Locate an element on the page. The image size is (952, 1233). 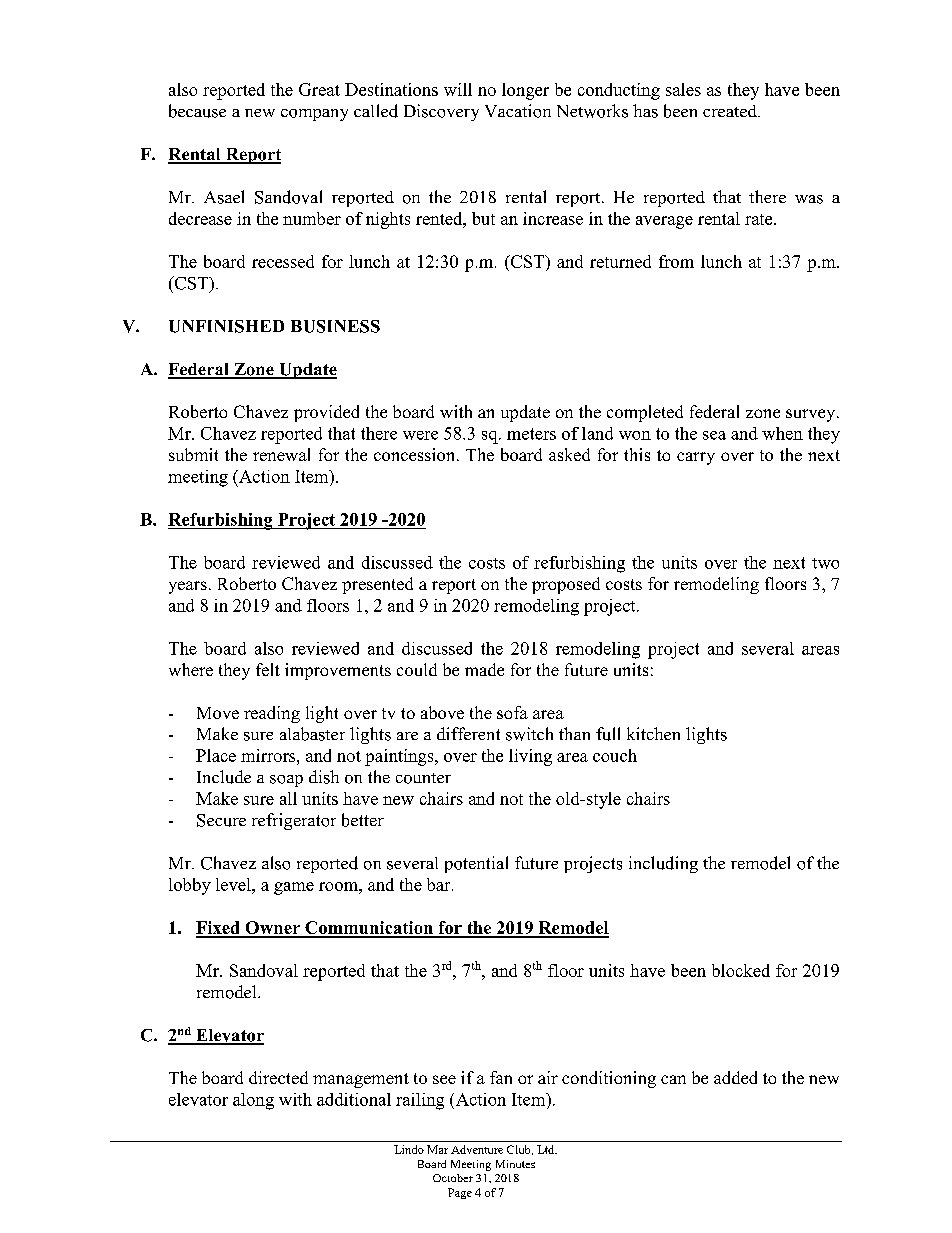
Vacation is located at coordinates (518, 111).
